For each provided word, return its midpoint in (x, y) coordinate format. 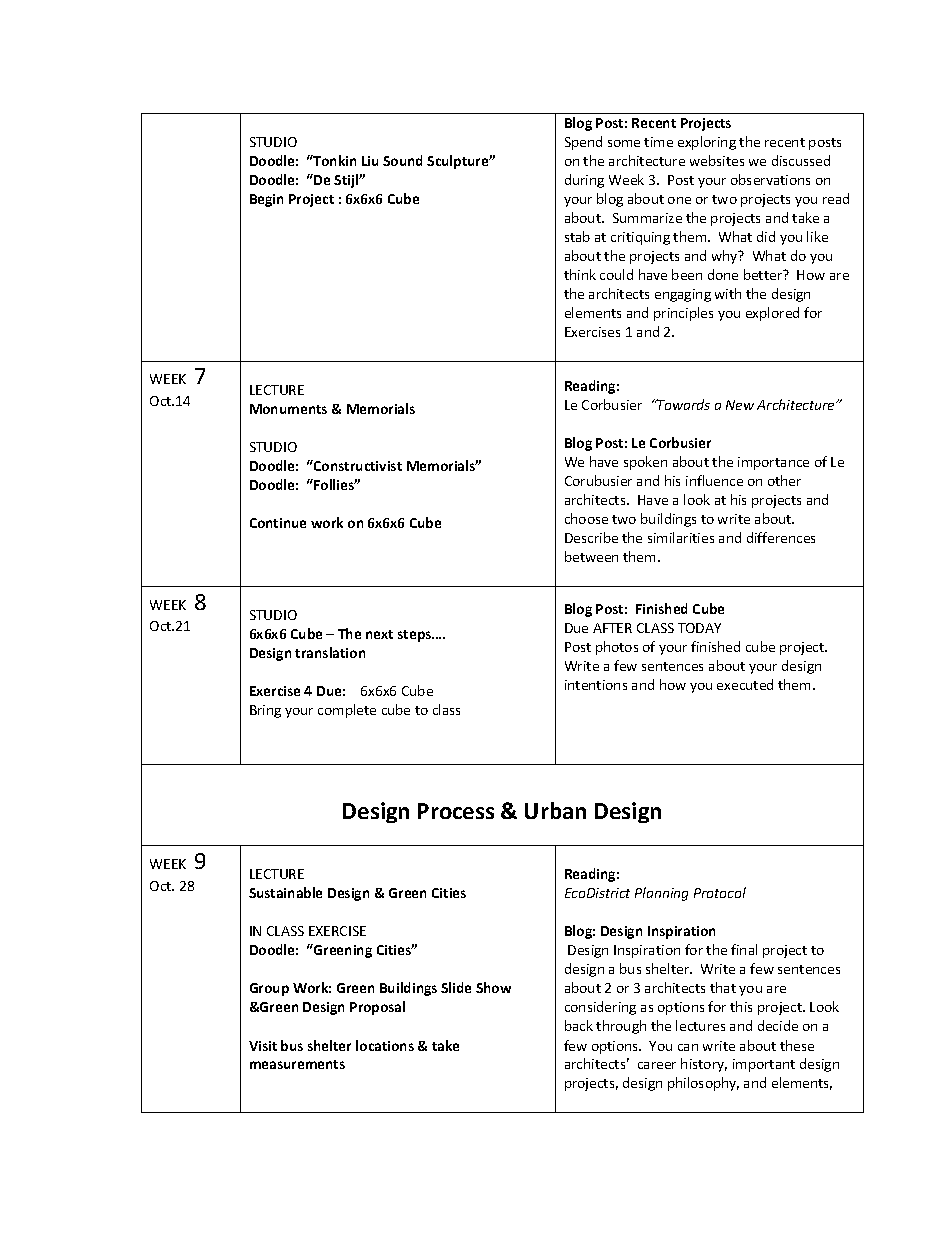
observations (770, 179)
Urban (555, 810)
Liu (370, 161)
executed (745, 684)
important (764, 1065)
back (579, 1025)
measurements (297, 1064)
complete (347, 711)
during (584, 181)
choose (586, 518)
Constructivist (357, 465)
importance (773, 463)
